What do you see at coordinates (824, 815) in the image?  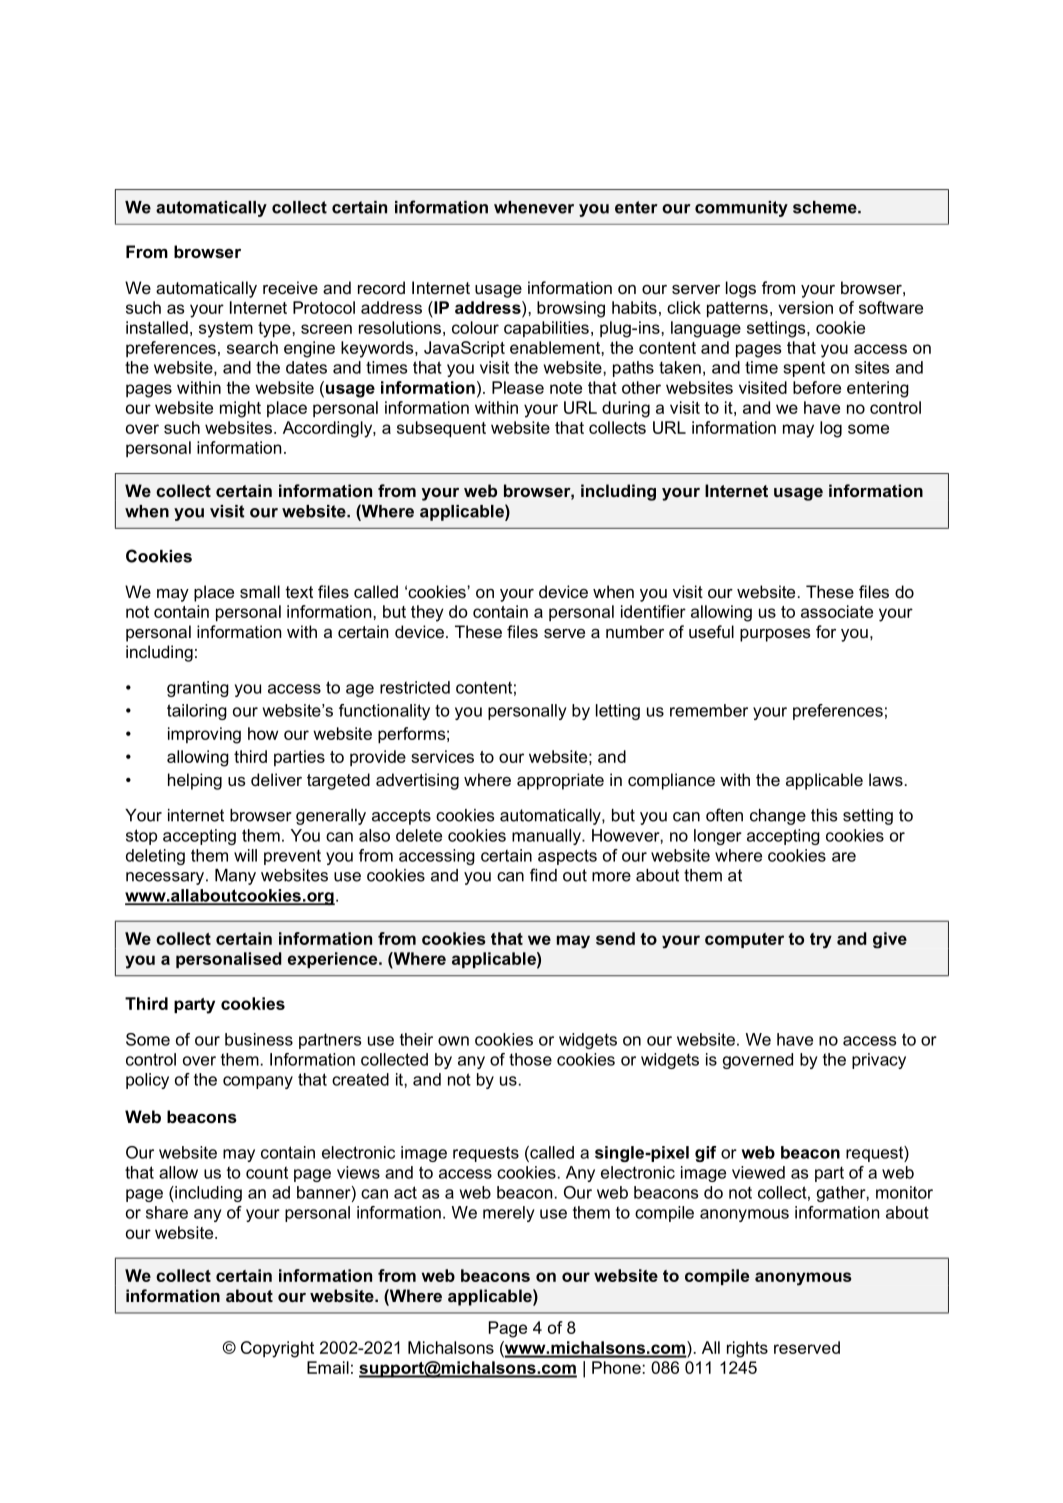 I see `this` at bounding box center [824, 815].
